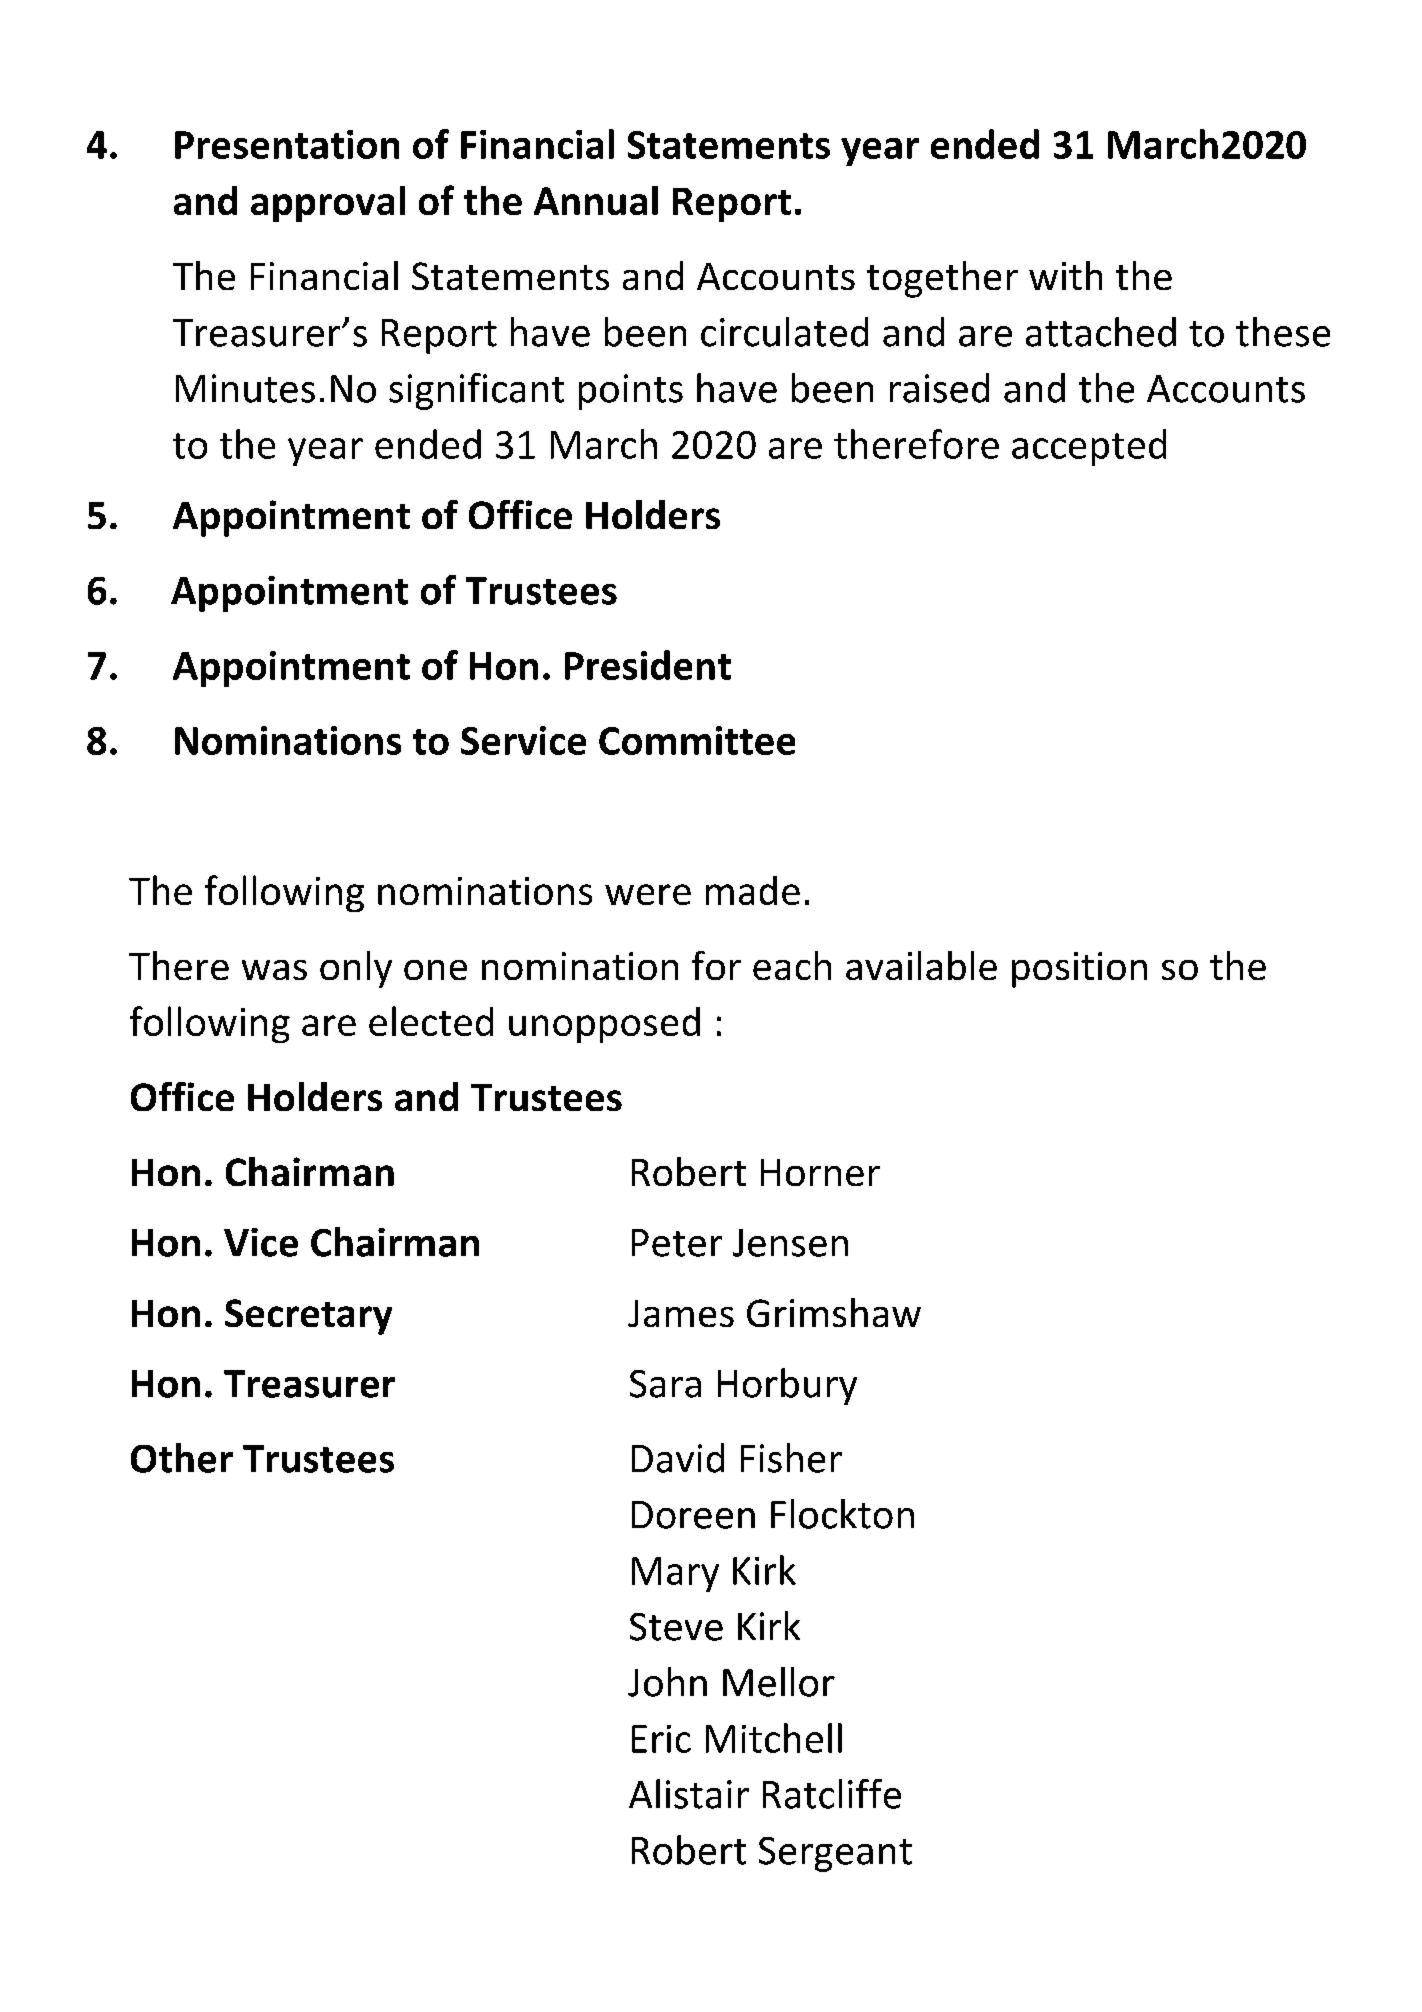 The image size is (1422, 2012). What do you see at coordinates (697, 740) in the document?
I see `Committee` at bounding box center [697, 740].
